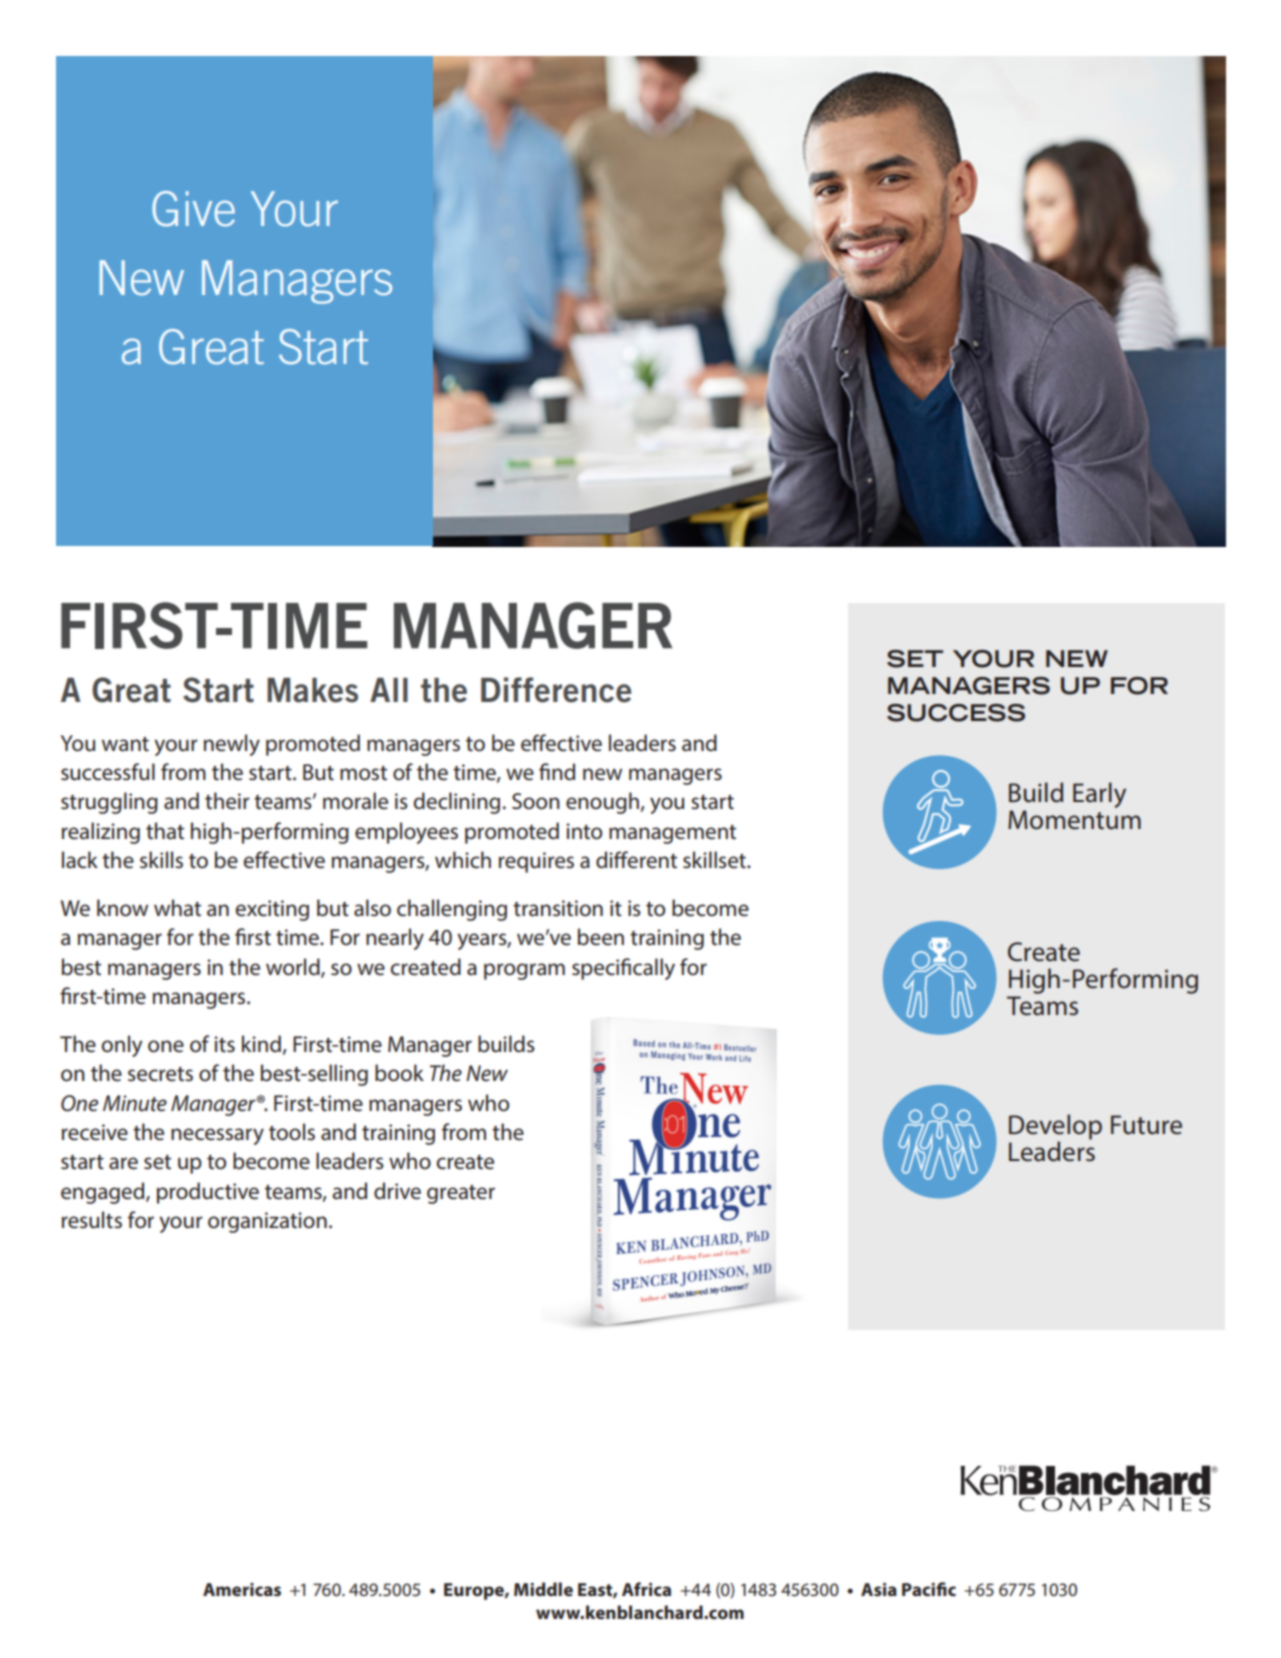 This image has width=1281, height=1658. What do you see at coordinates (312, 690) in the image?
I see `Makes` at bounding box center [312, 690].
